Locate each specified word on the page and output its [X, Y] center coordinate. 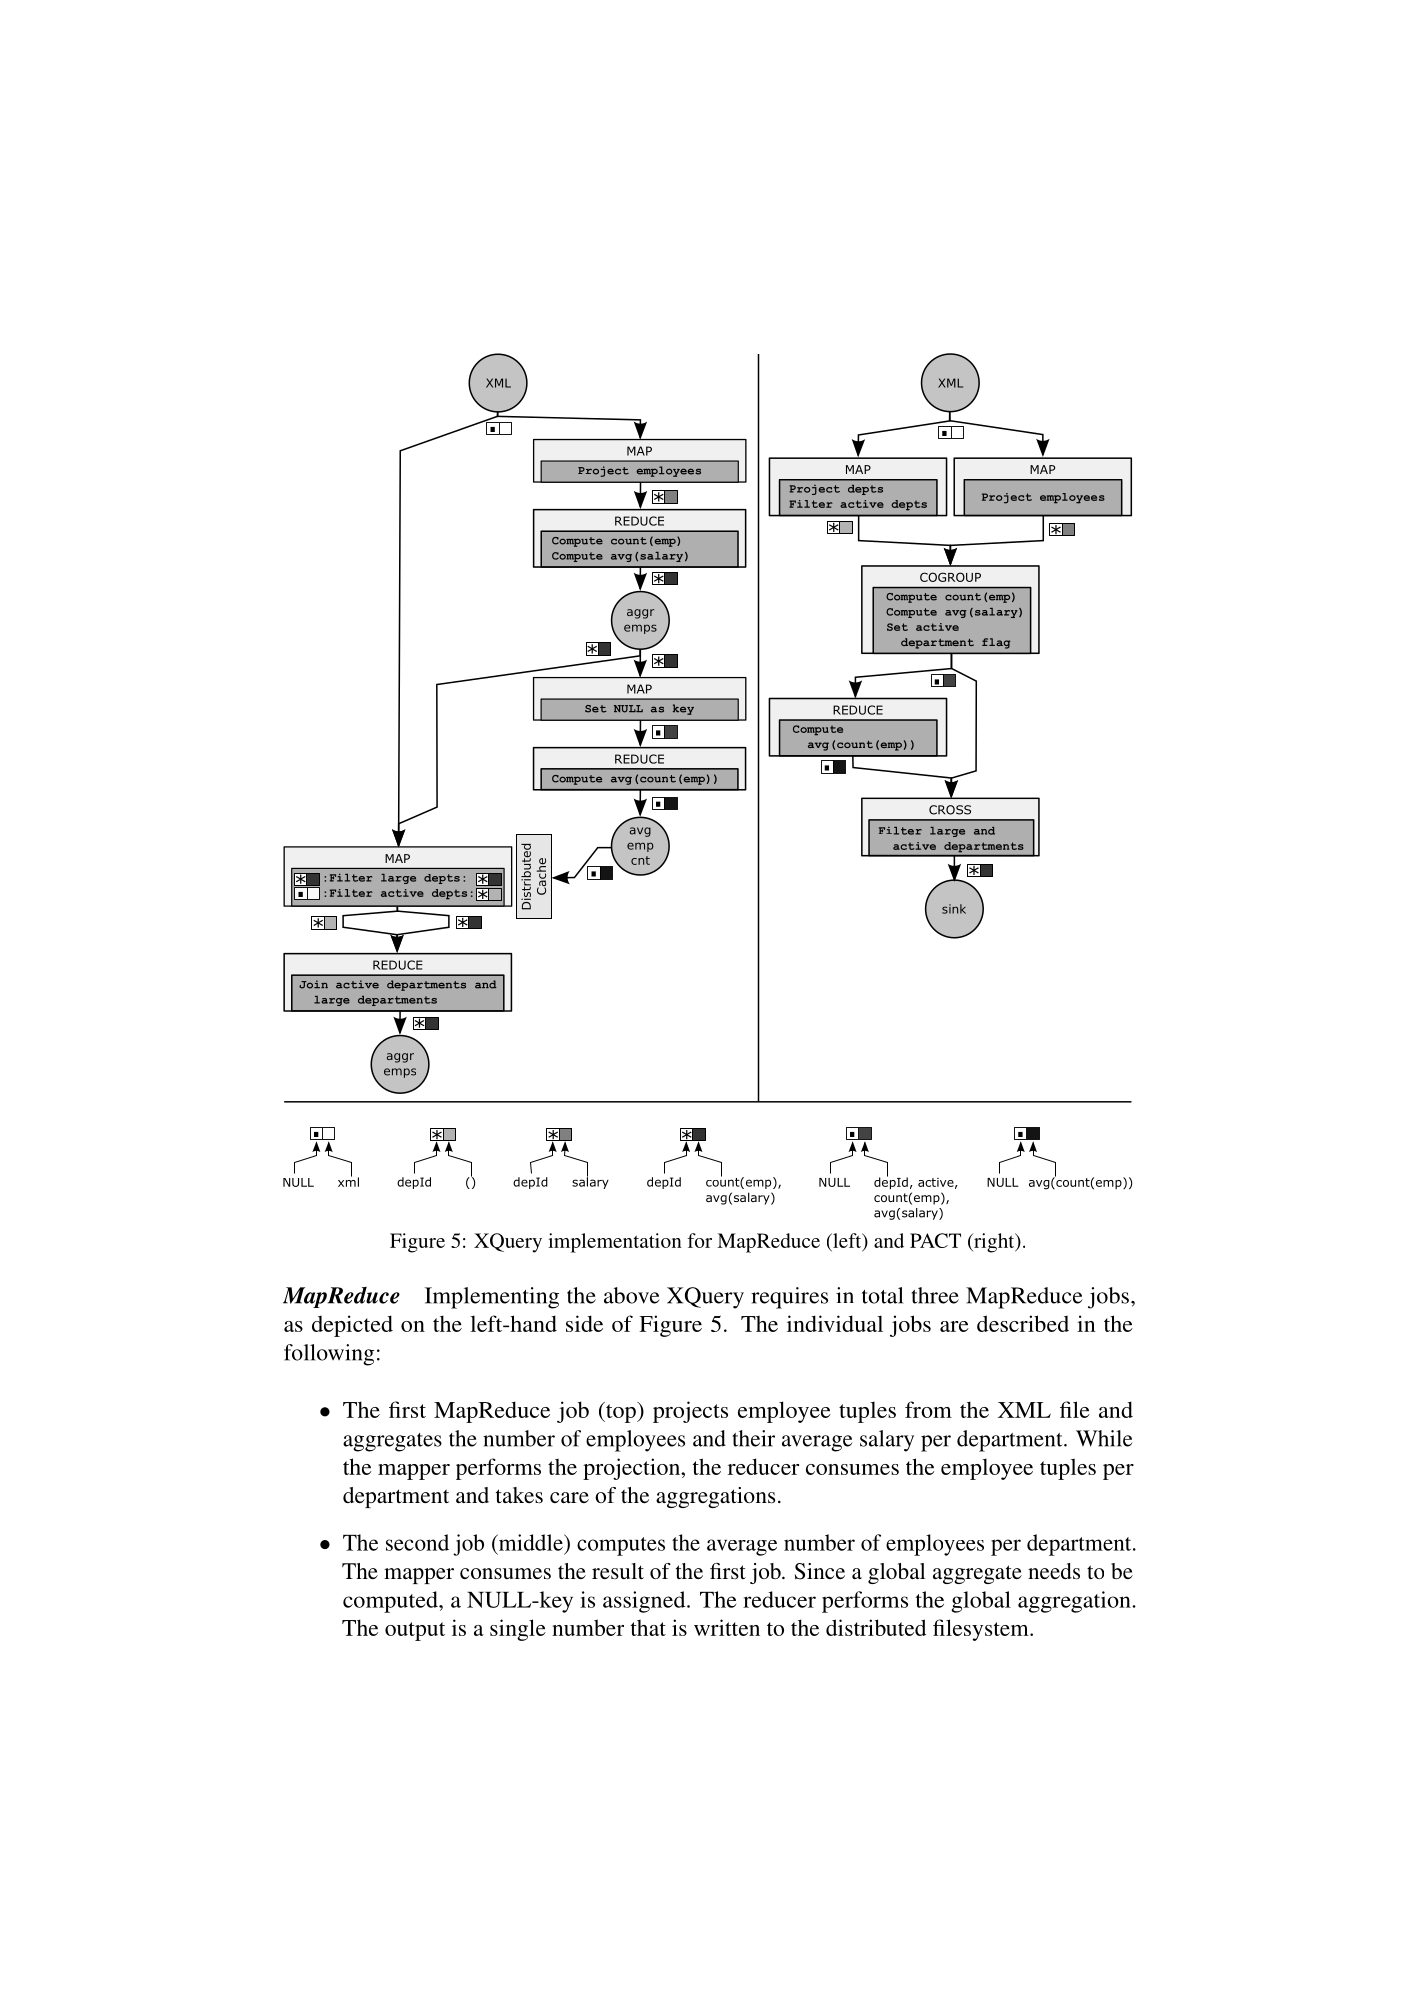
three [935, 1295]
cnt [640, 860]
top [621, 1412]
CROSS [950, 810]
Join [313, 984]
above [632, 1295]
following [329, 1355]
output [415, 1631]
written [727, 1627]
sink [954, 909]
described [1023, 1323]
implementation [615, 1243]
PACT [935, 1240]
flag [996, 643]
